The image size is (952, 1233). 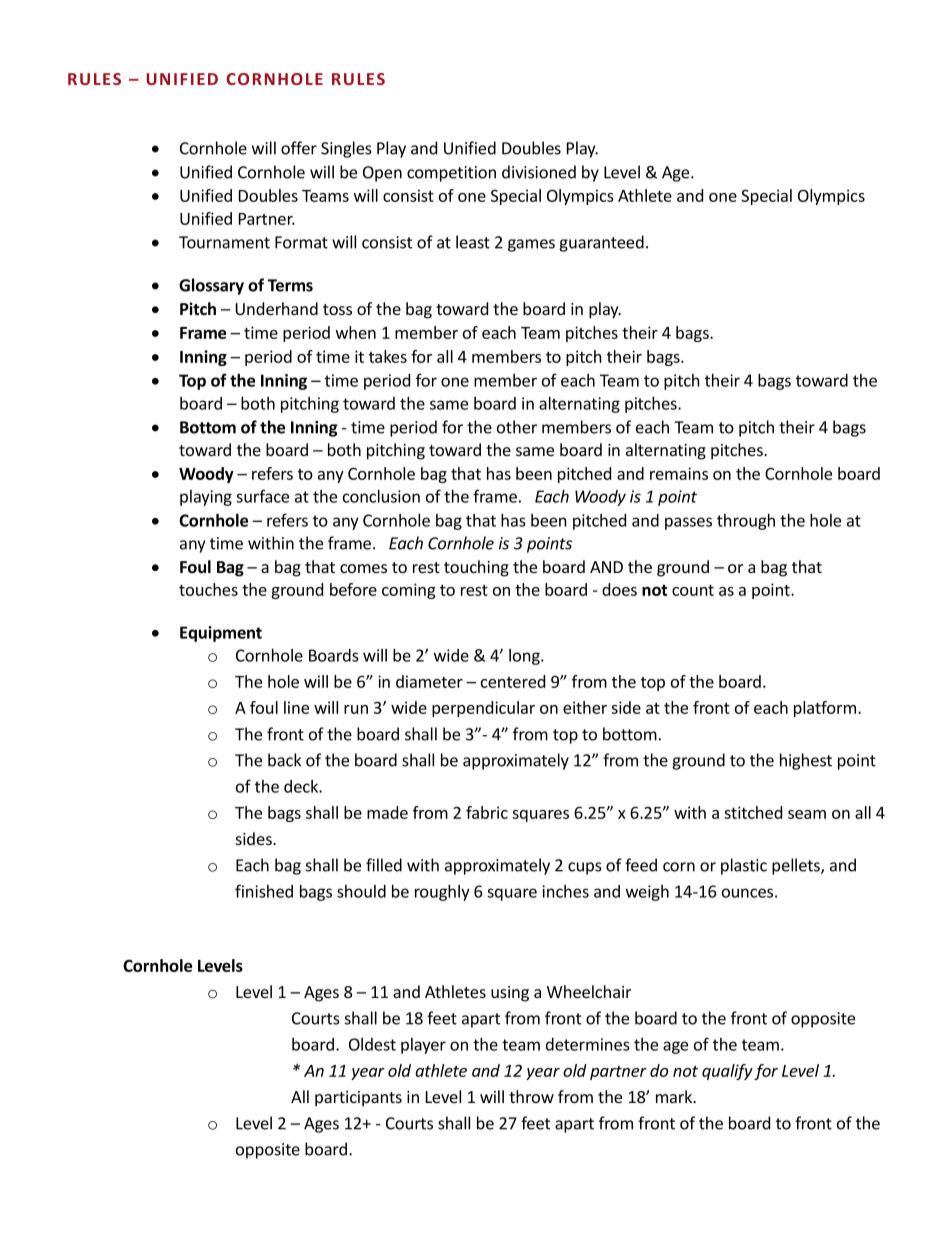 I want to click on qualify, so click(x=727, y=1072).
